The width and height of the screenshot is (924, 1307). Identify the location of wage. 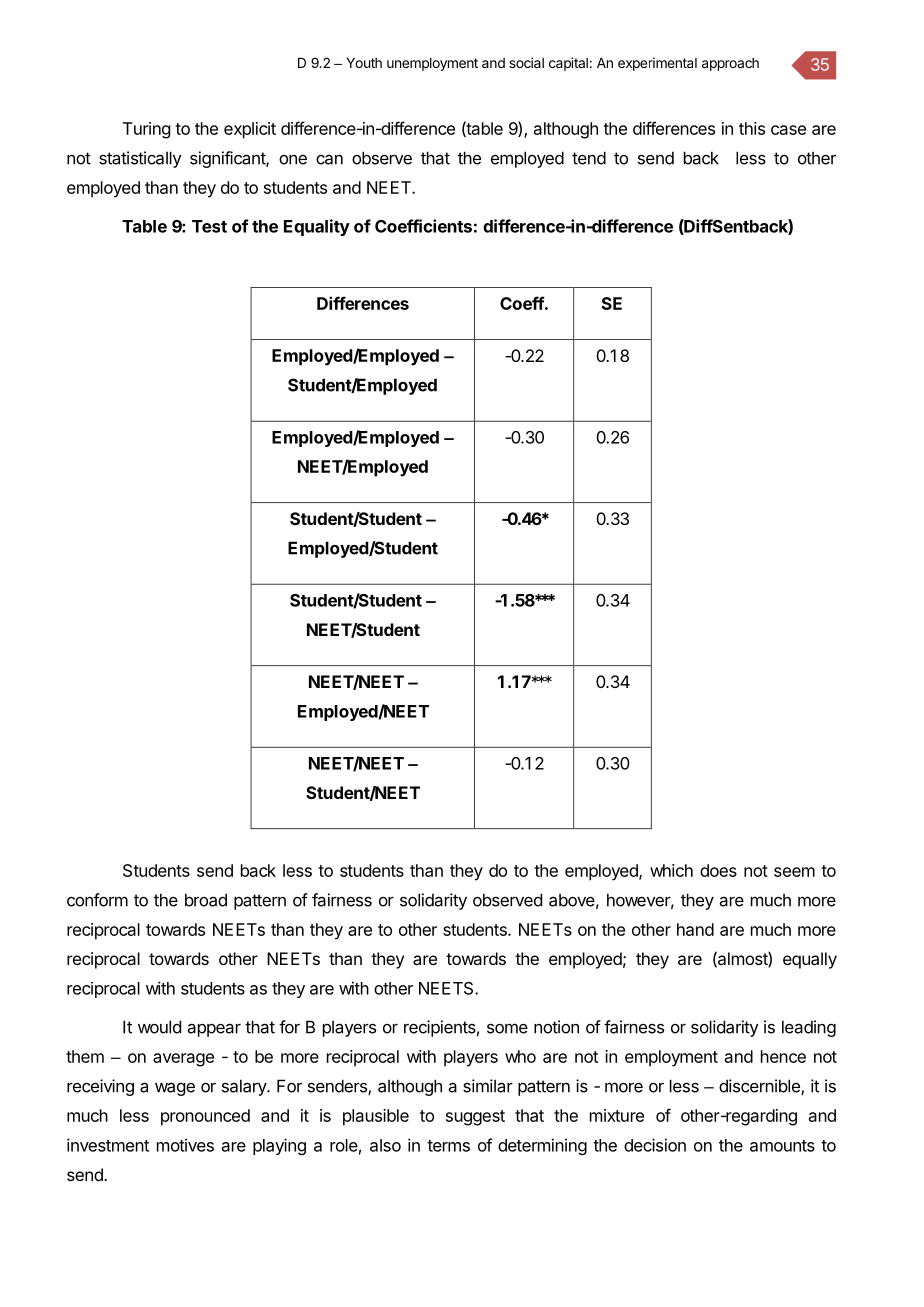
(175, 1089).
